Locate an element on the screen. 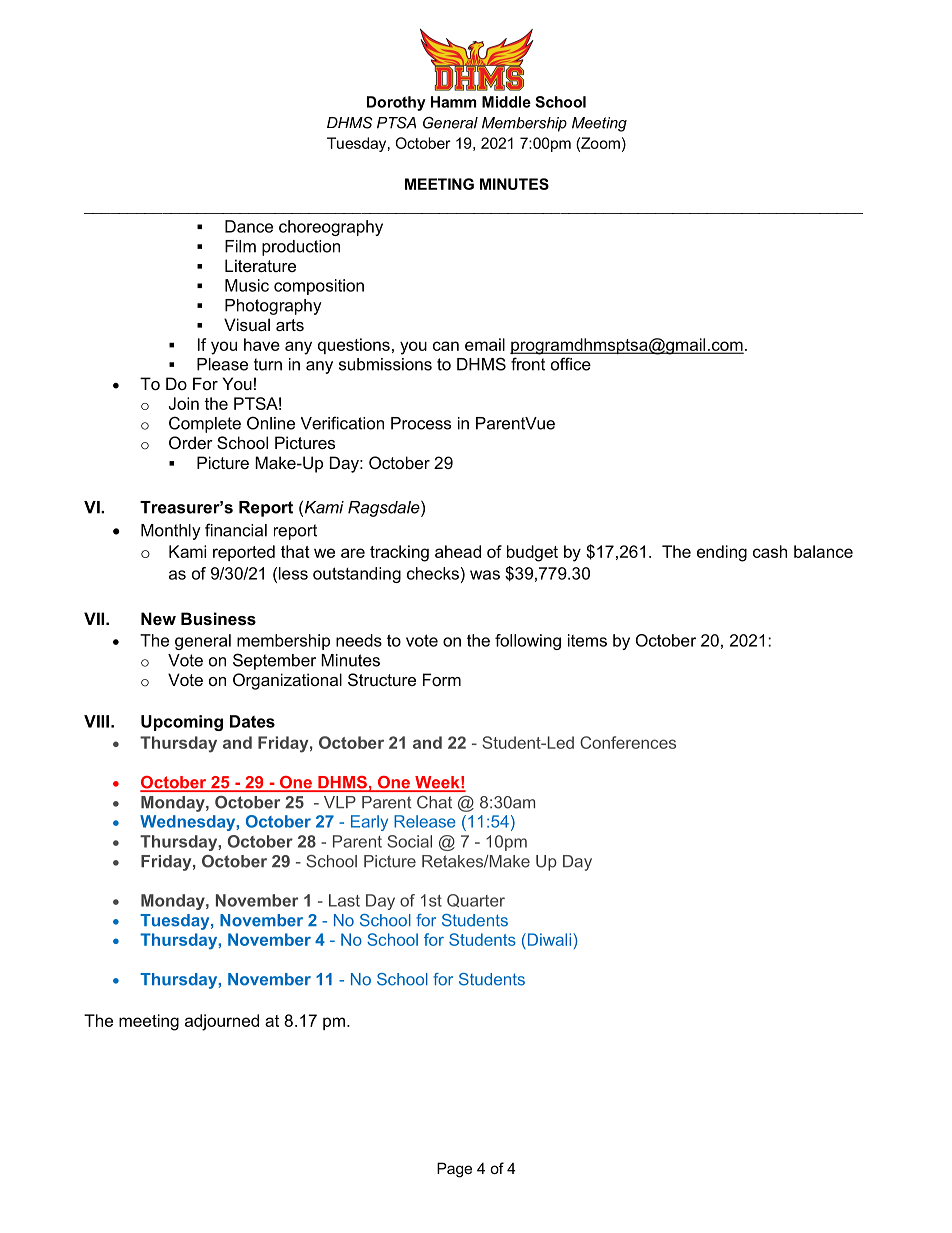 Image resolution: width=952 pixels, height=1233 pixels. Middle is located at coordinates (506, 102).
